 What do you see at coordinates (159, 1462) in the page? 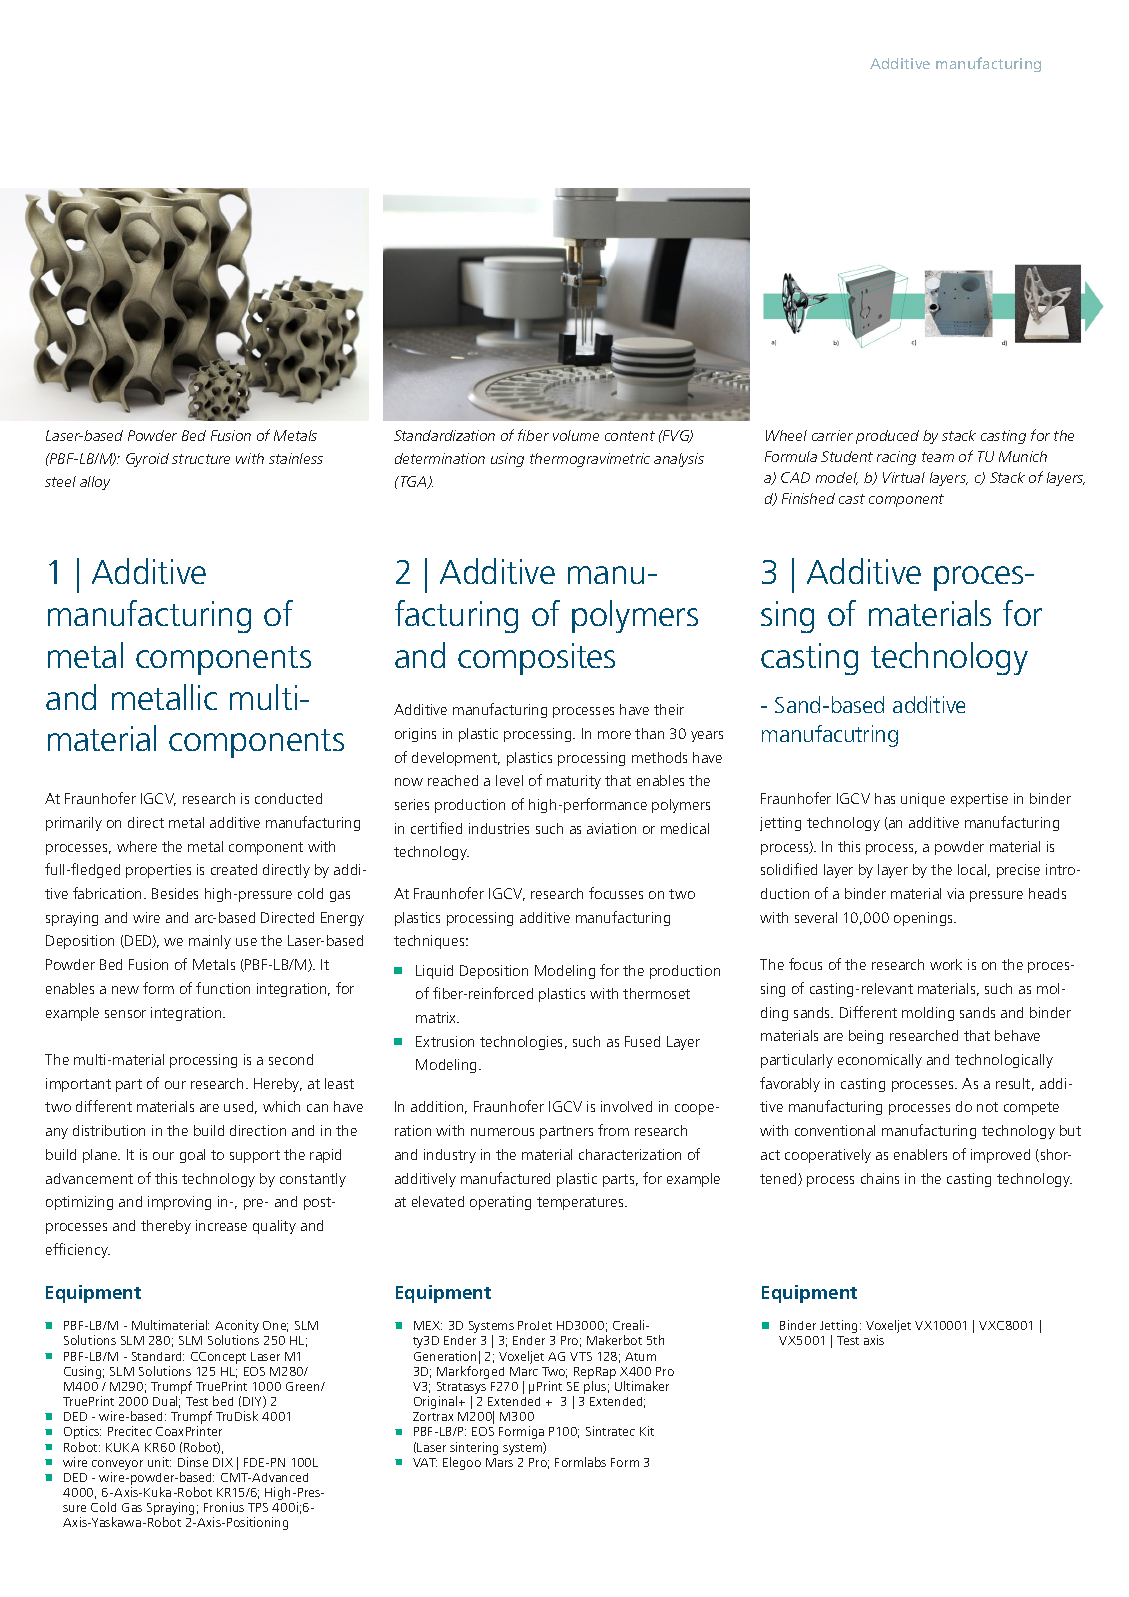
I see `unit` at bounding box center [159, 1462].
